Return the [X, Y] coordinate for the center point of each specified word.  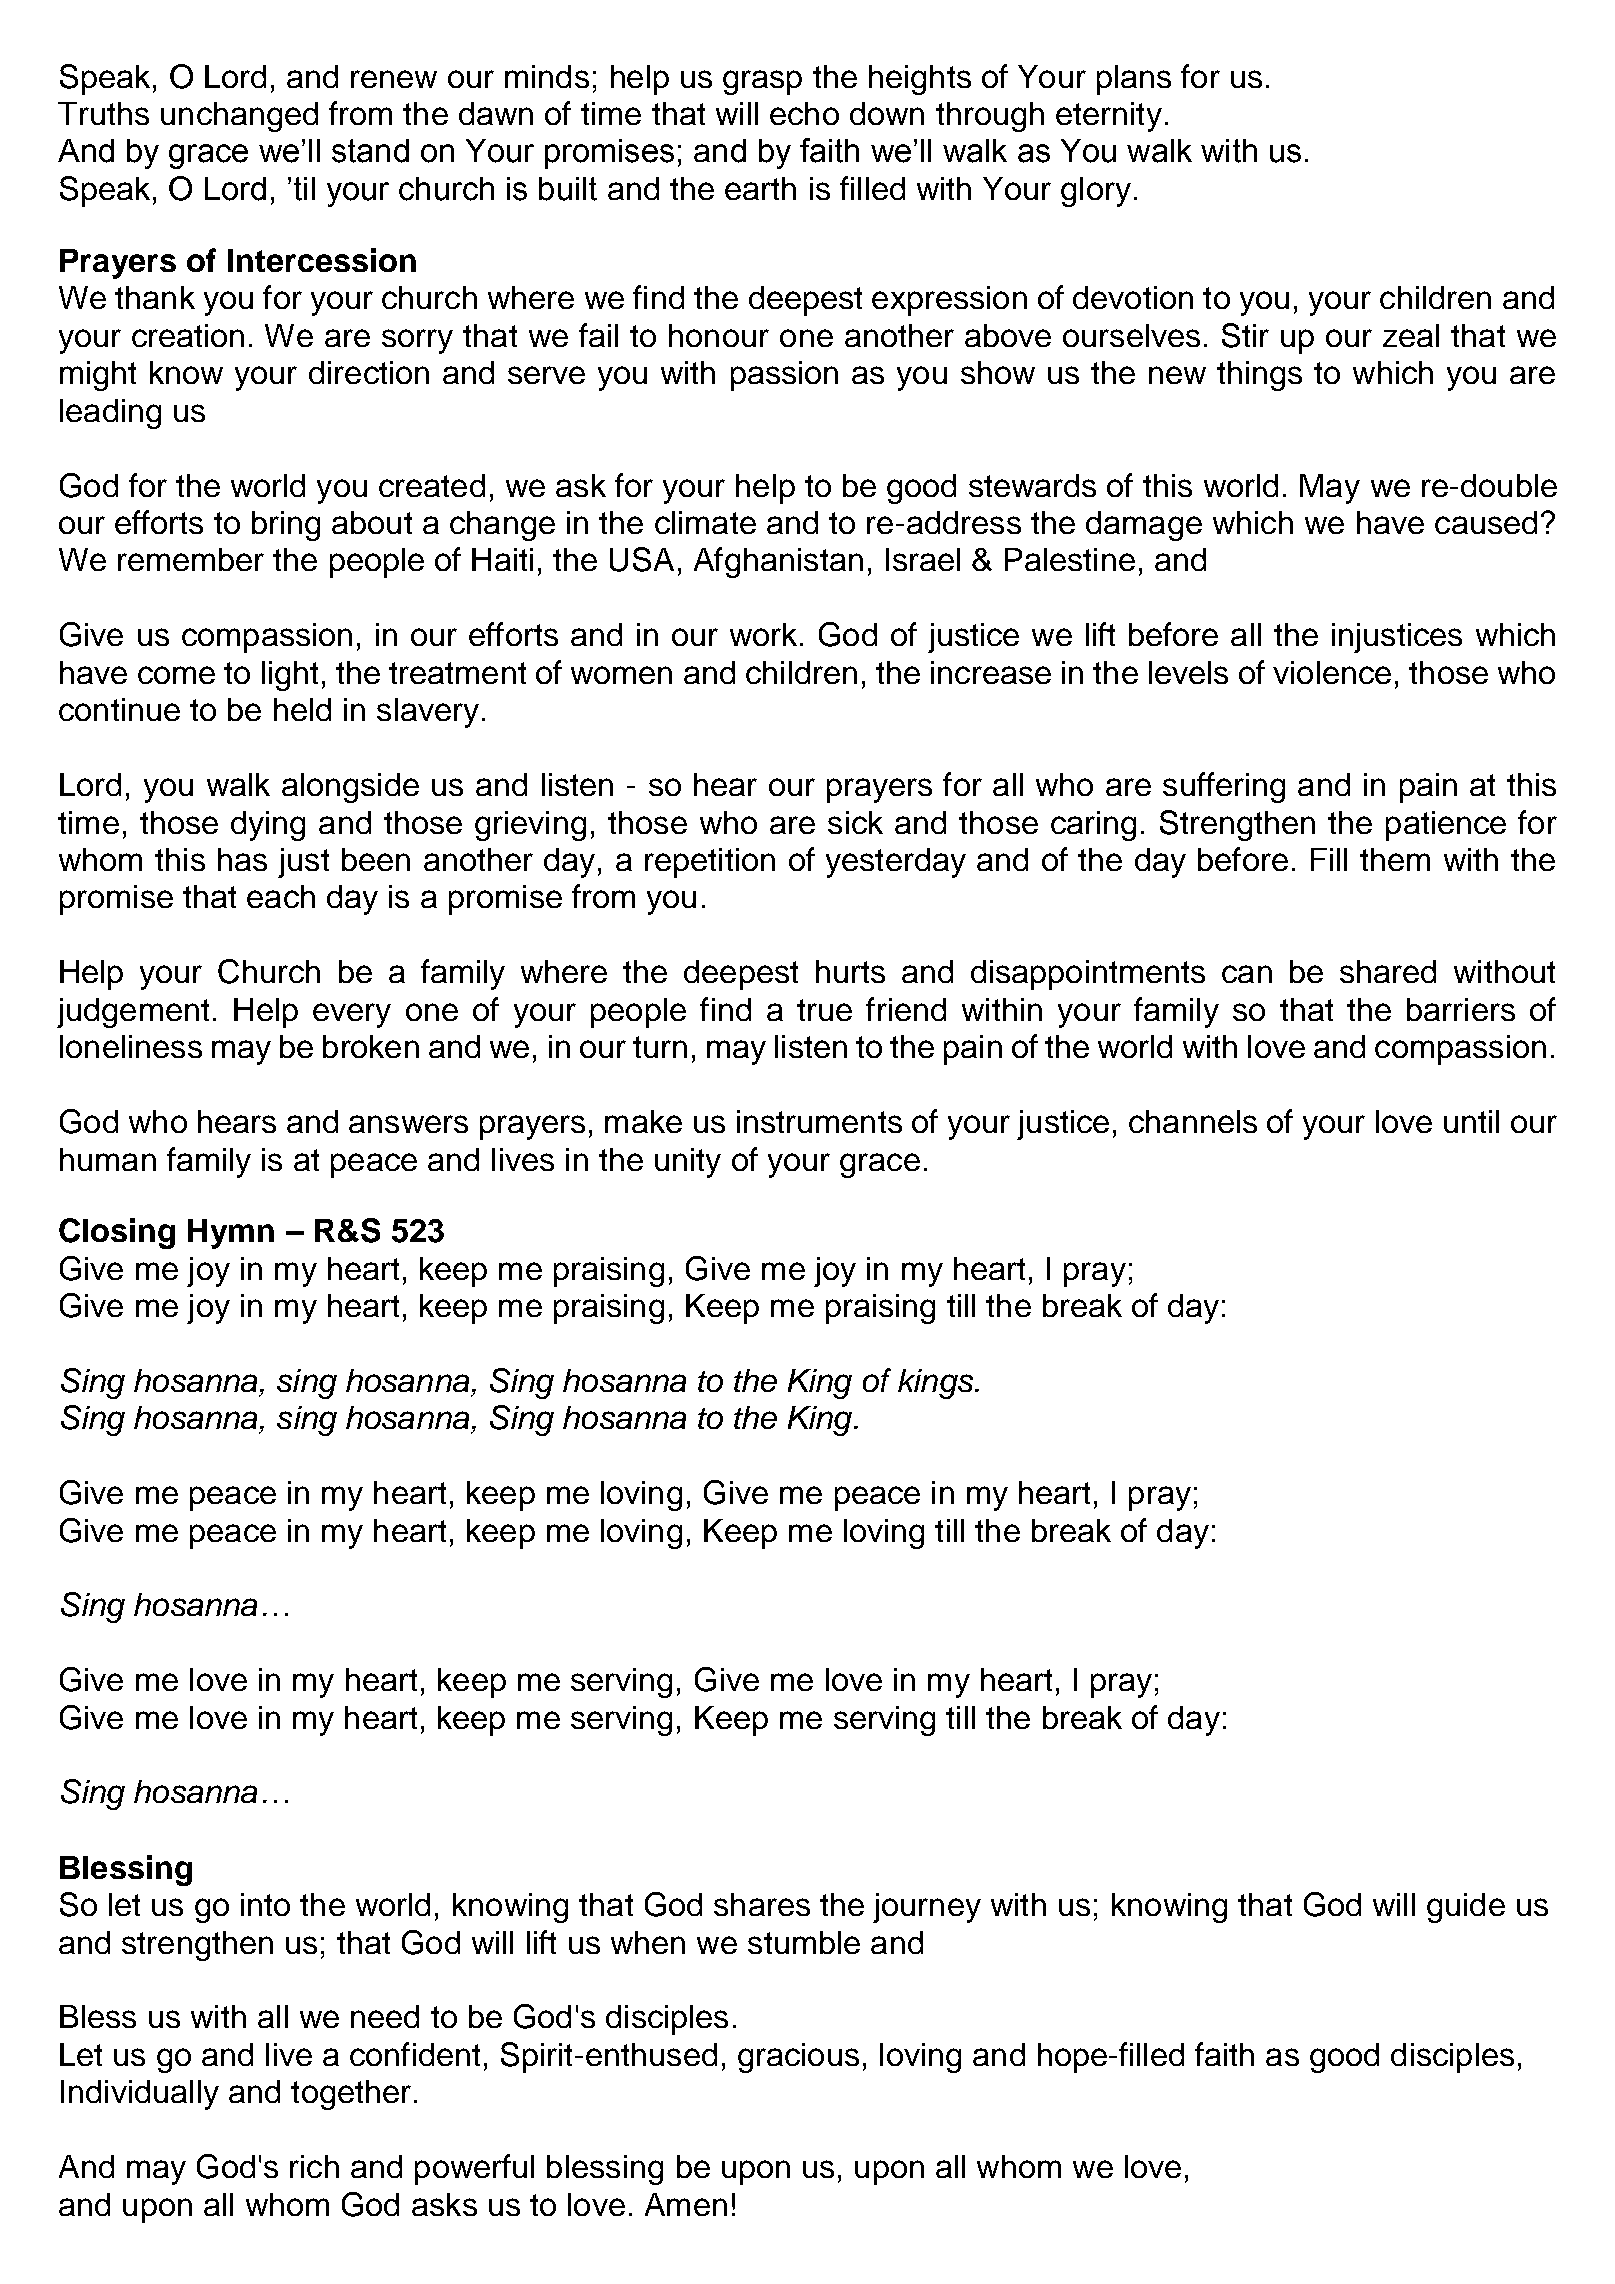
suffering [1224, 787]
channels [1193, 1121]
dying [268, 826]
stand [370, 151]
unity [688, 1163]
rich [314, 2166]
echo [804, 113]
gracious [798, 2058]
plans [1134, 80]
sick [855, 822]
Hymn [231, 1234]
